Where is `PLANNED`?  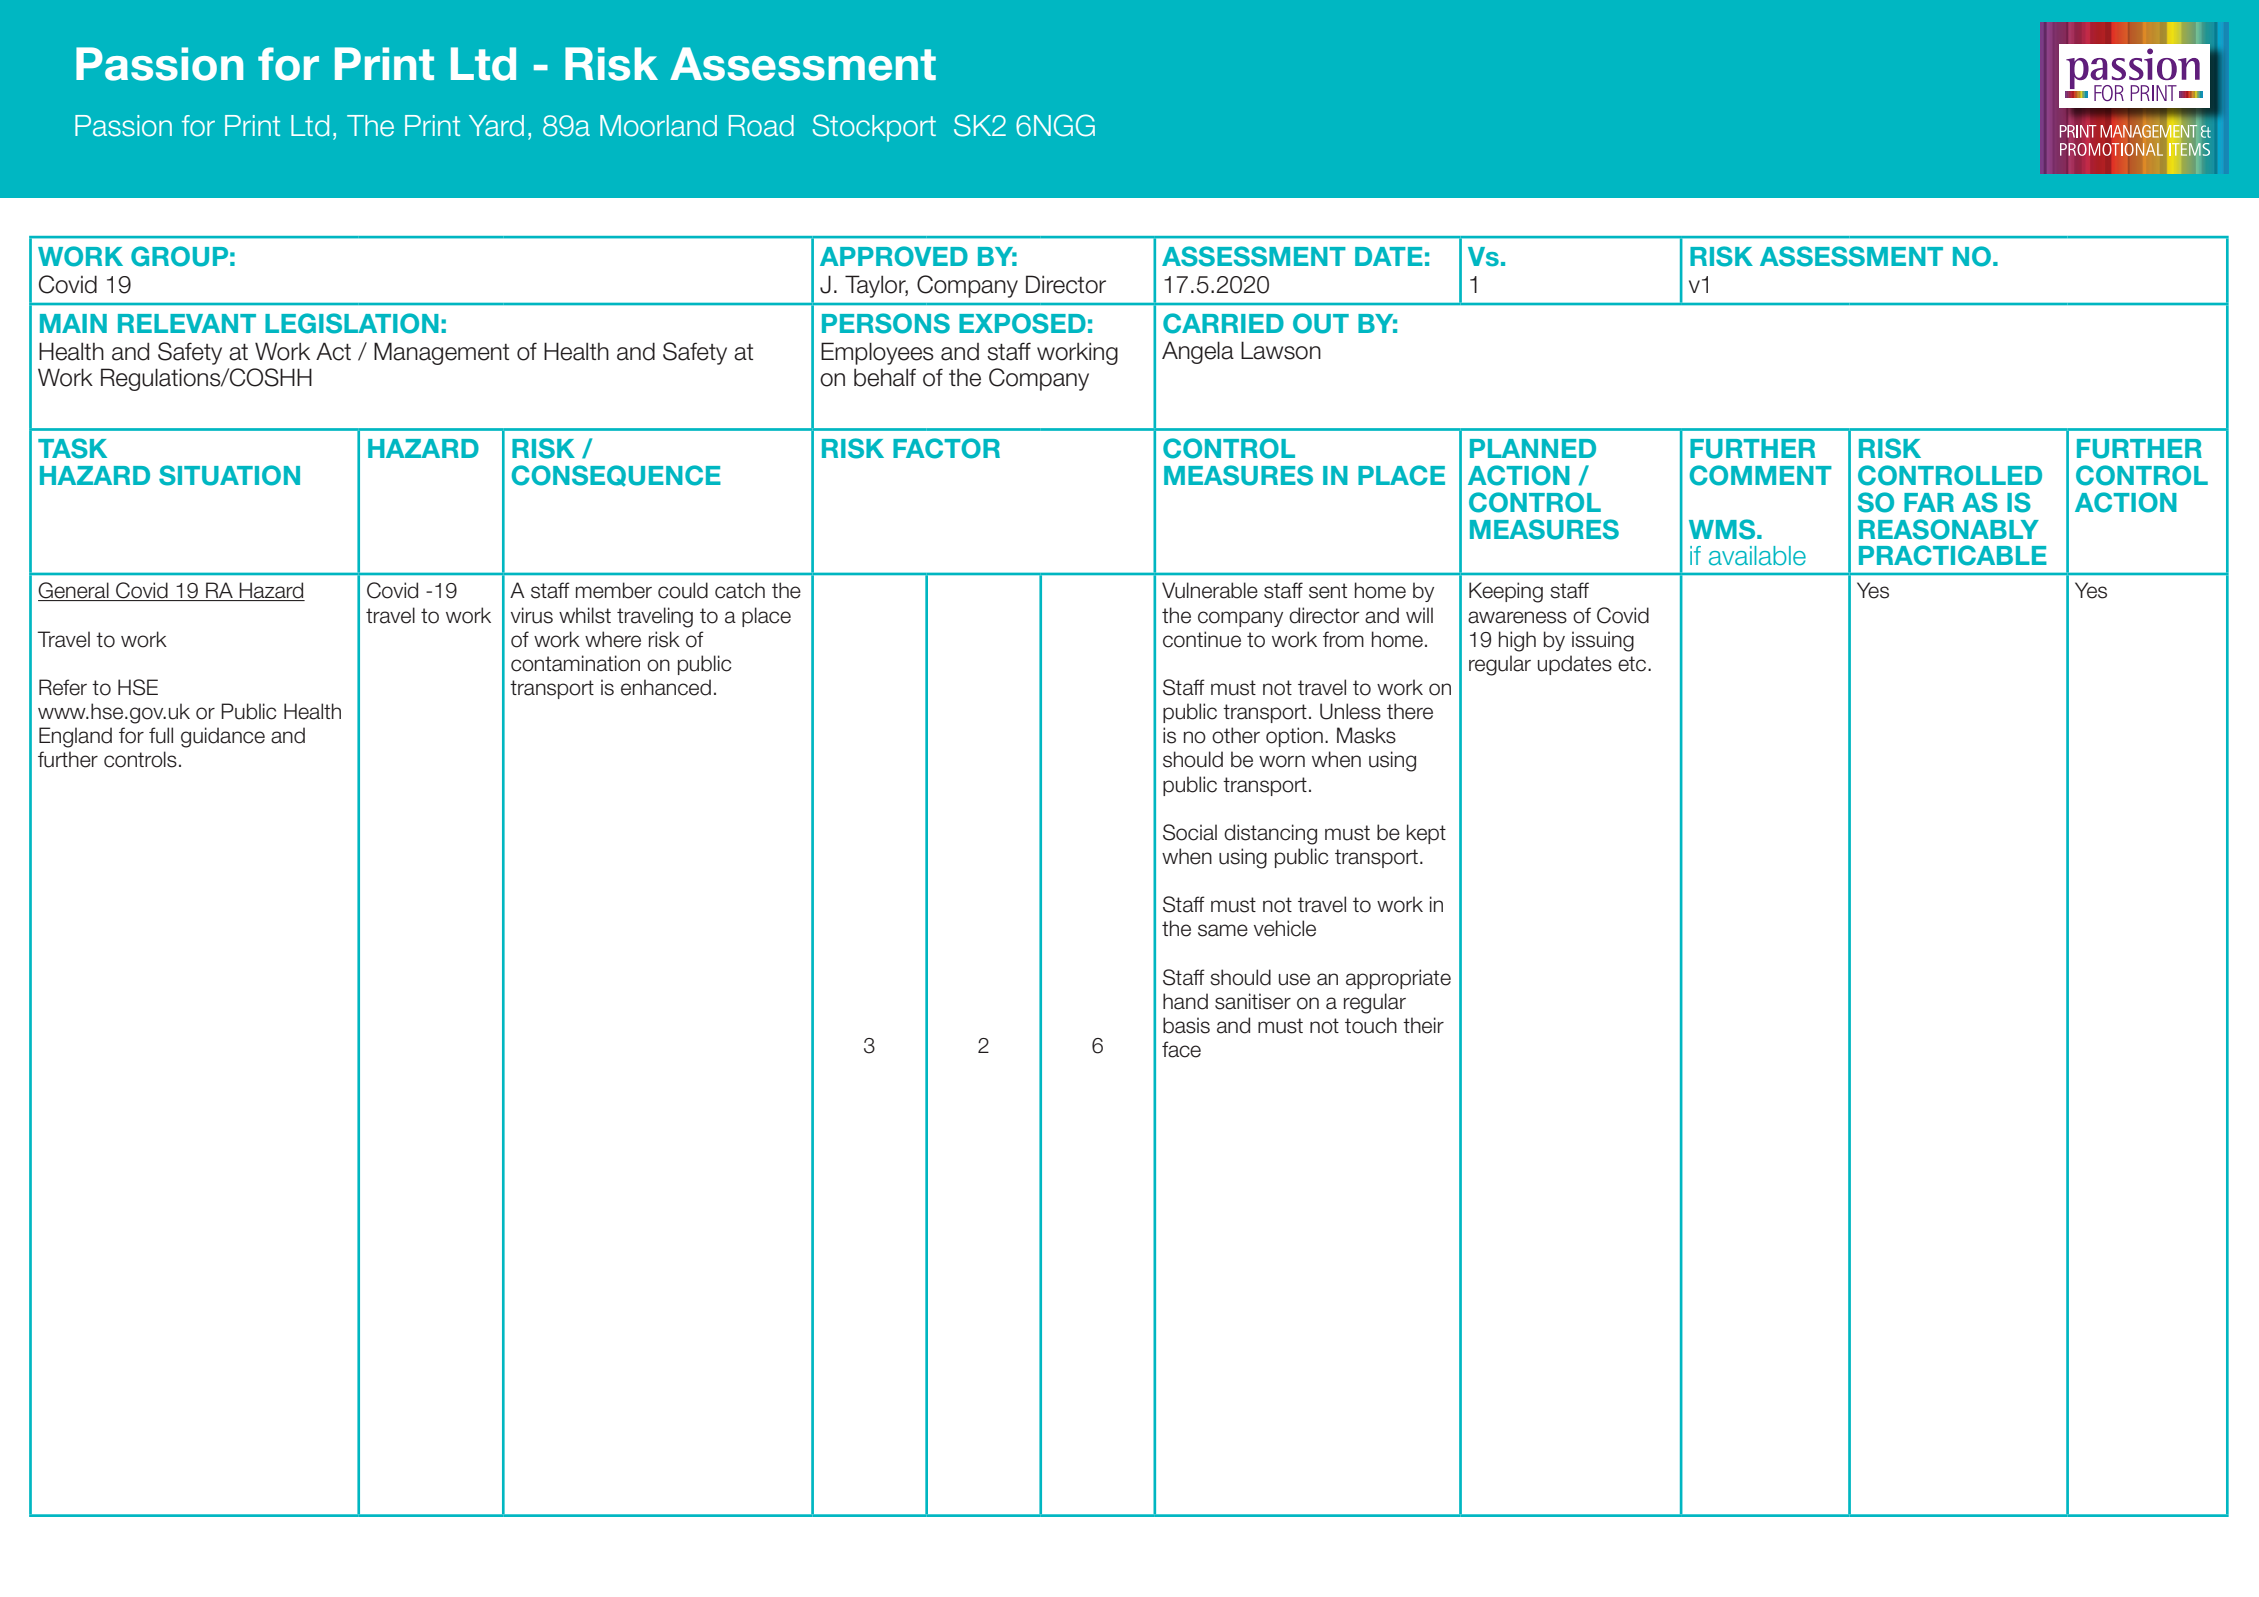
PLANNED is located at coordinates (1533, 448).
